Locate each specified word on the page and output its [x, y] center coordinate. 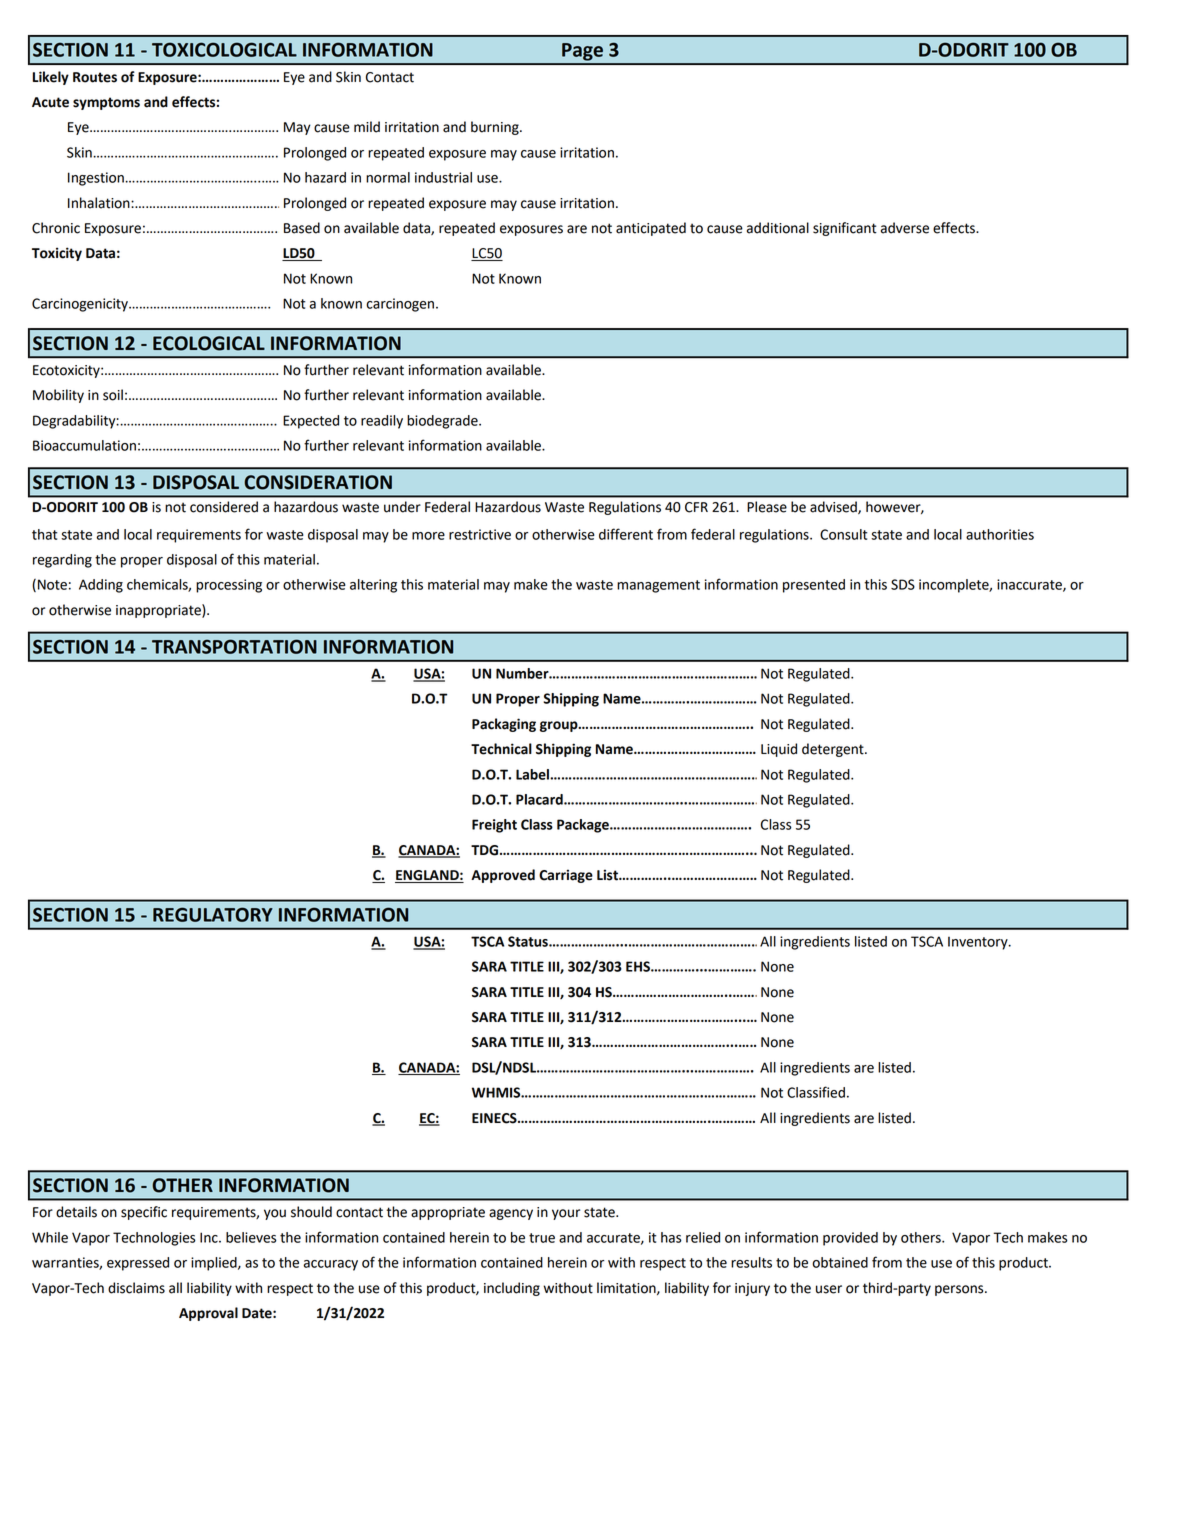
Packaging [504, 725]
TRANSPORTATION [234, 646]
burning [496, 128]
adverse [905, 228]
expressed [138, 1264]
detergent [834, 750]
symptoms [106, 103]
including [512, 1289]
